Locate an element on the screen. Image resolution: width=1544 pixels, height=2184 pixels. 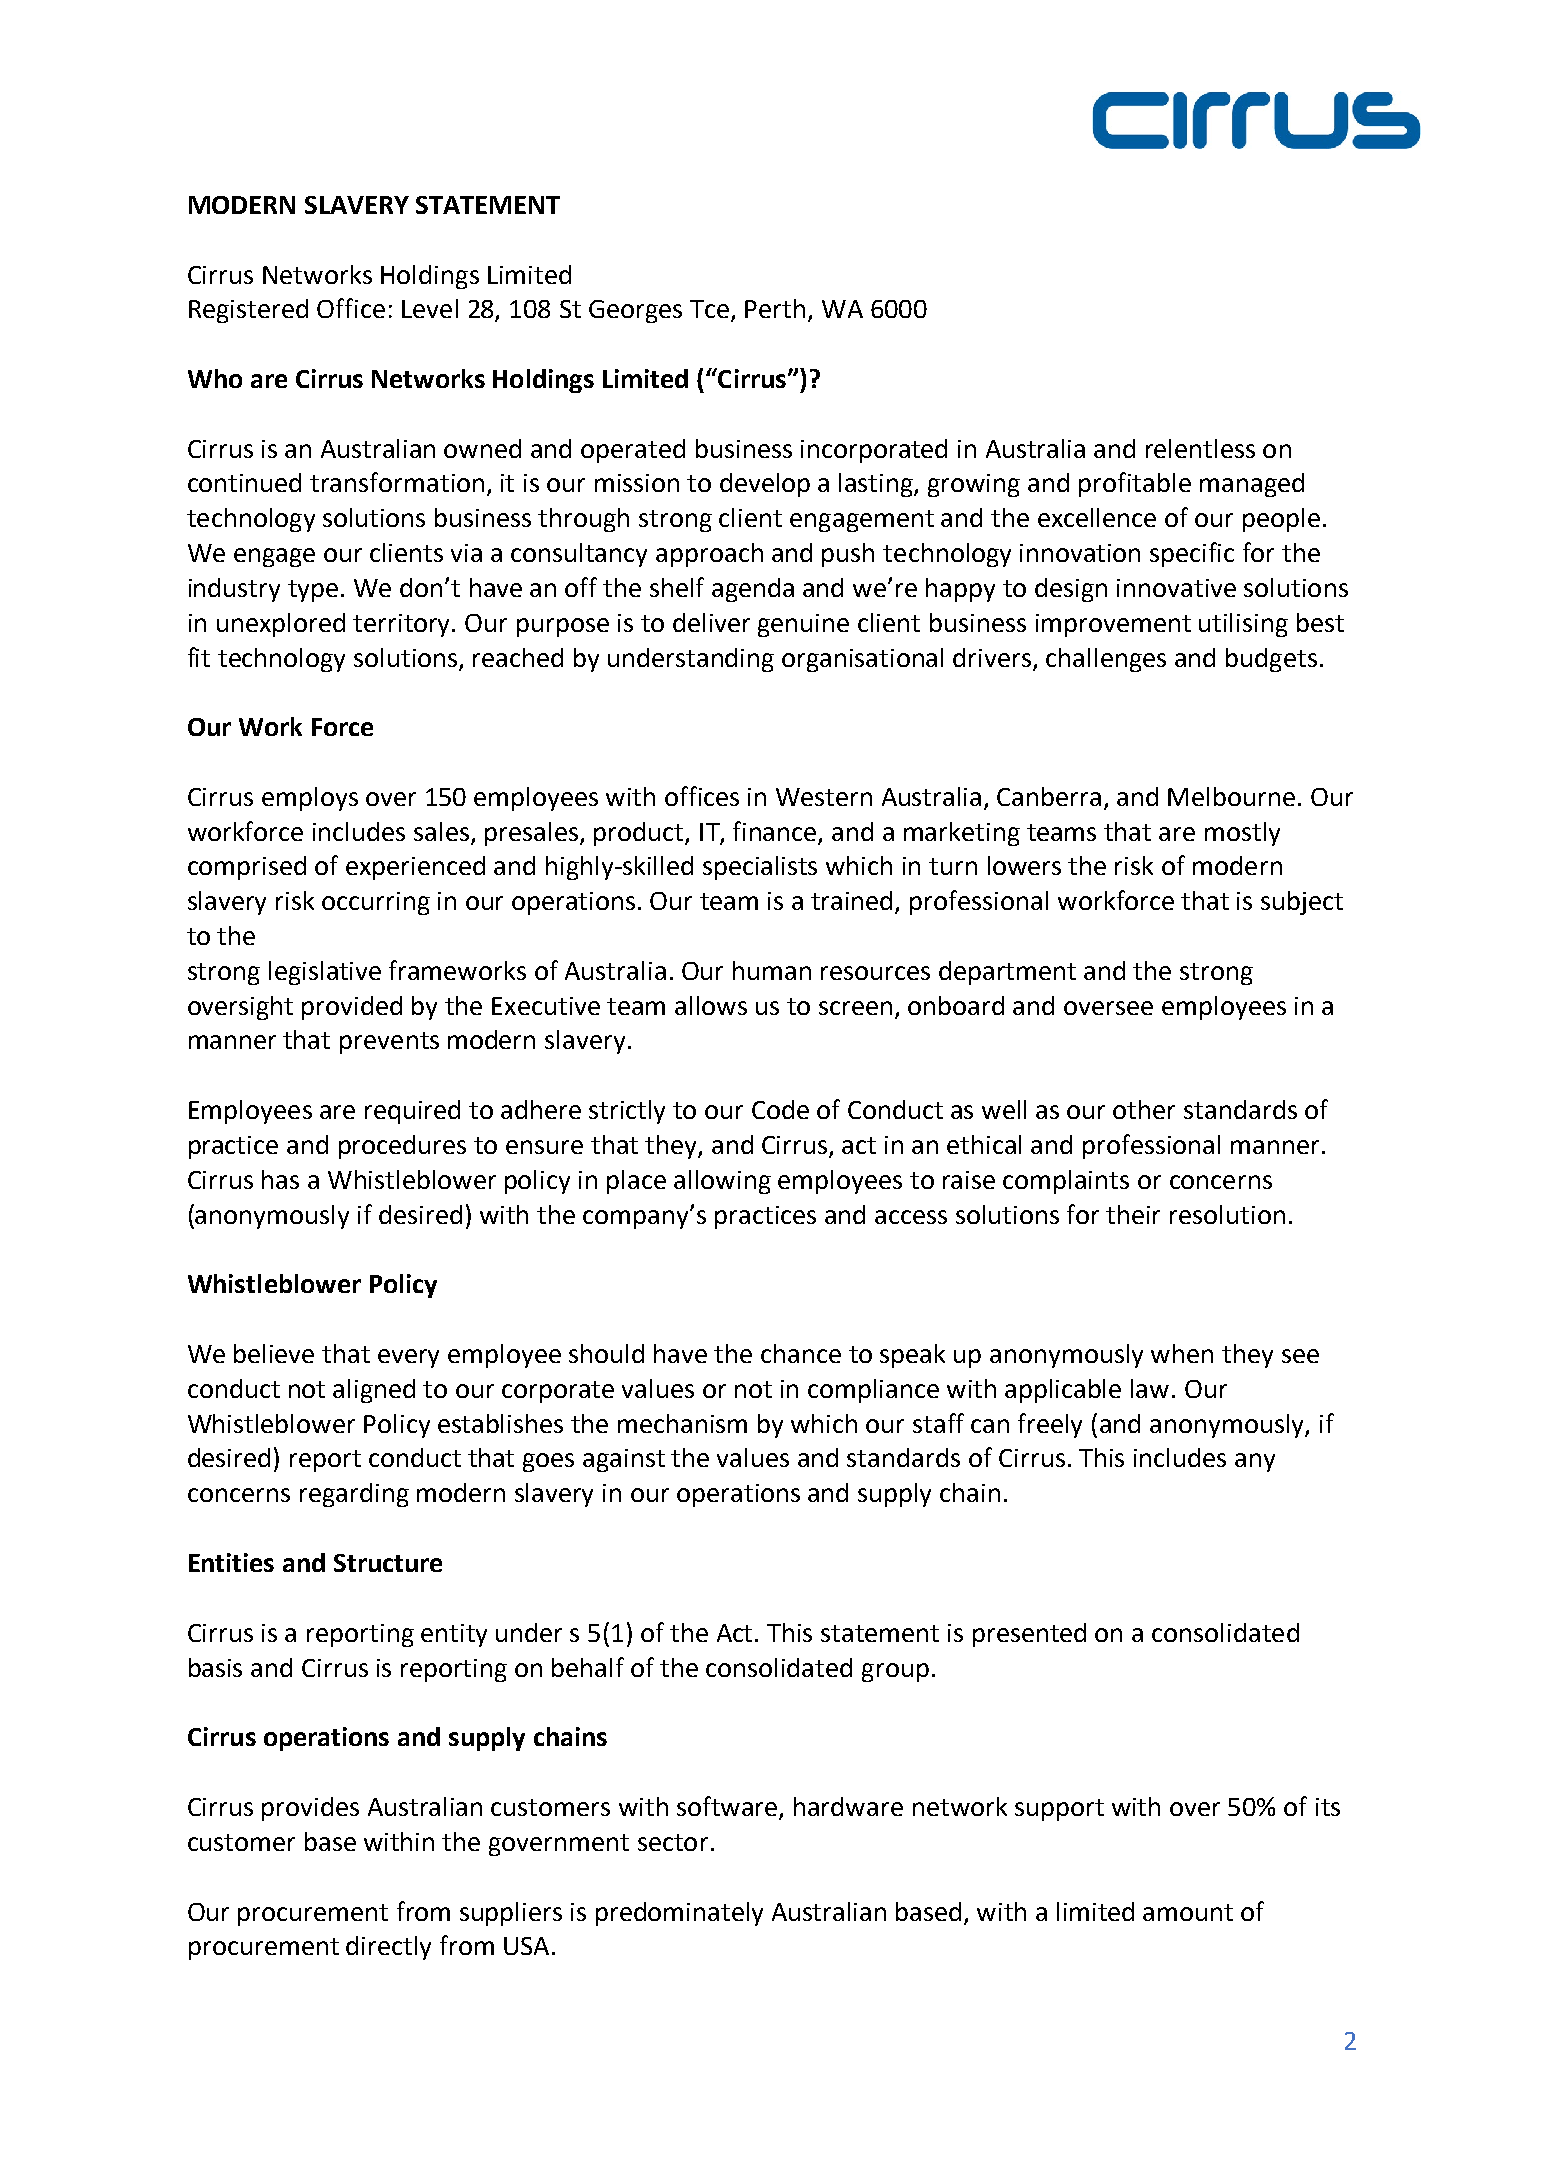
employs is located at coordinates (310, 799).
